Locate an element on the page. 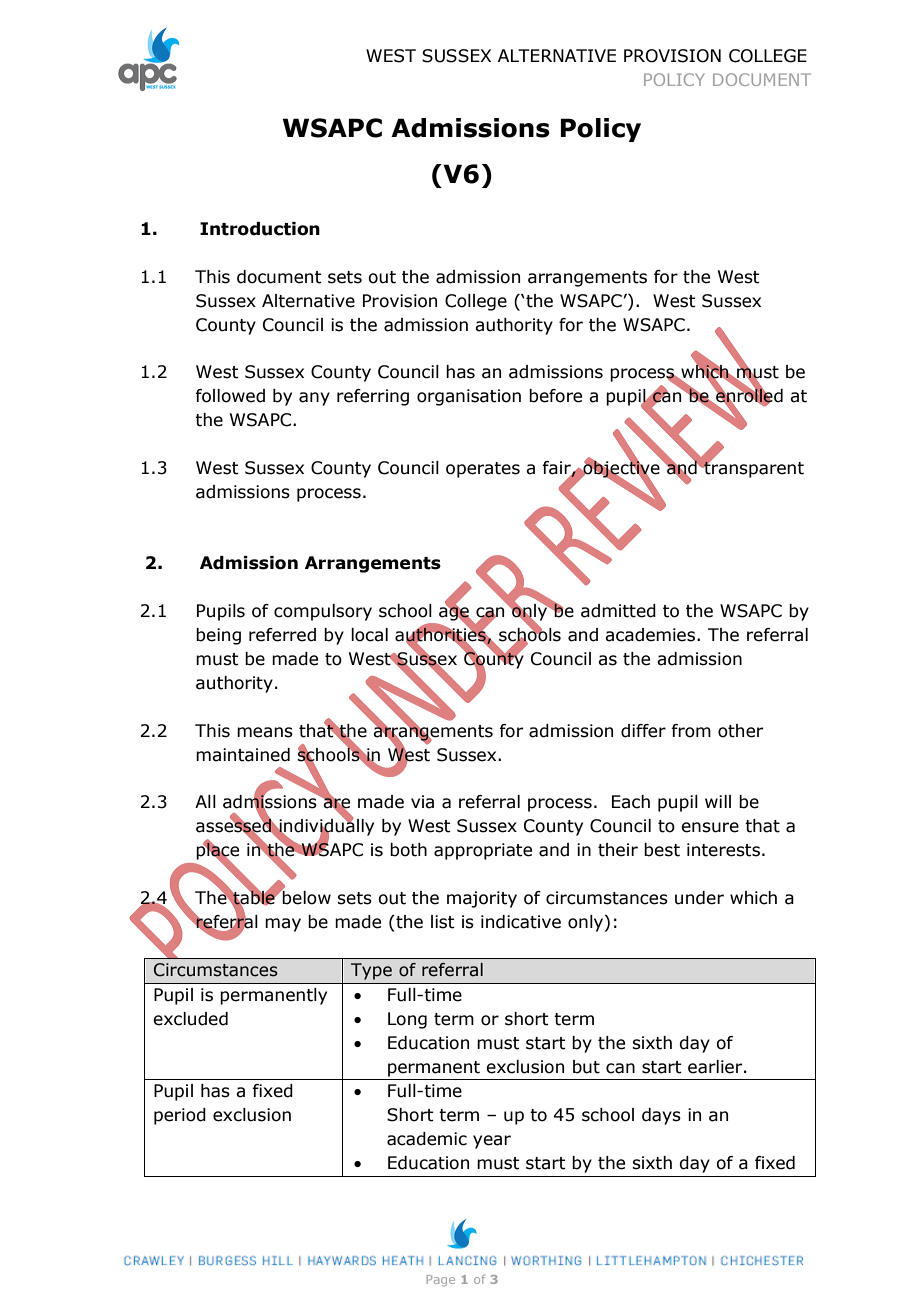 The width and height of the image is (924, 1308). Introduction is located at coordinates (260, 229).
